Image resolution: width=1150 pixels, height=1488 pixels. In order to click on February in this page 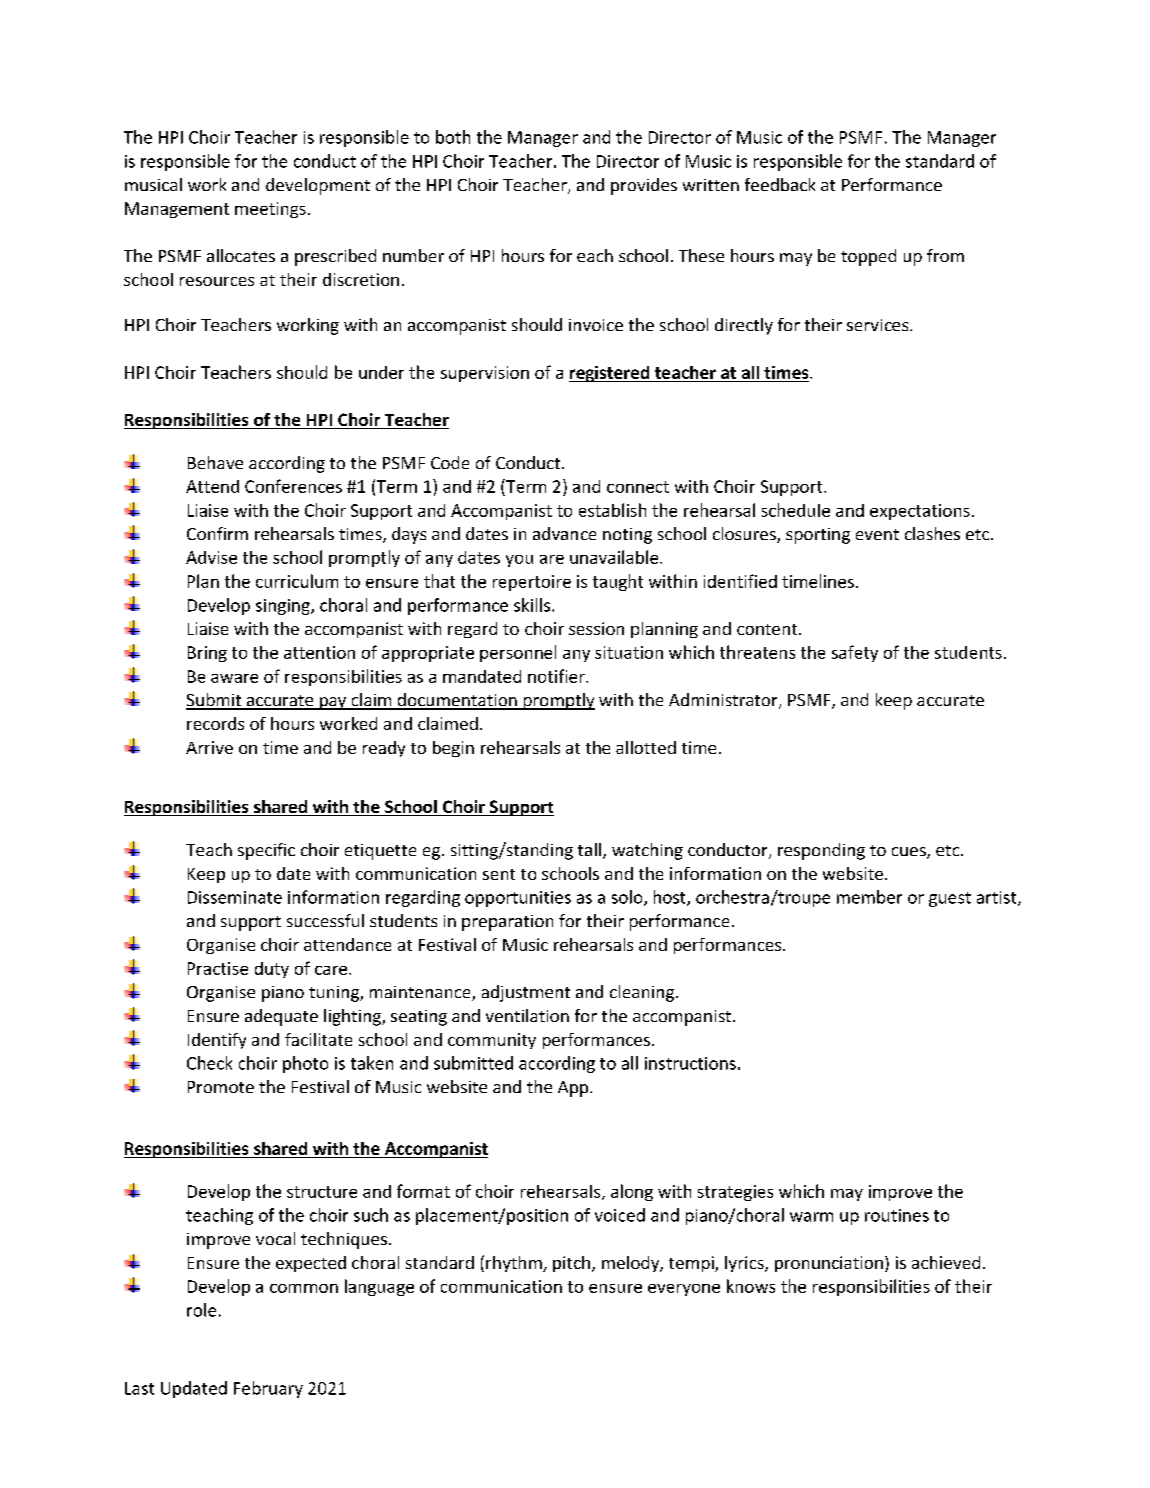, I will do `click(268, 1389)`.
